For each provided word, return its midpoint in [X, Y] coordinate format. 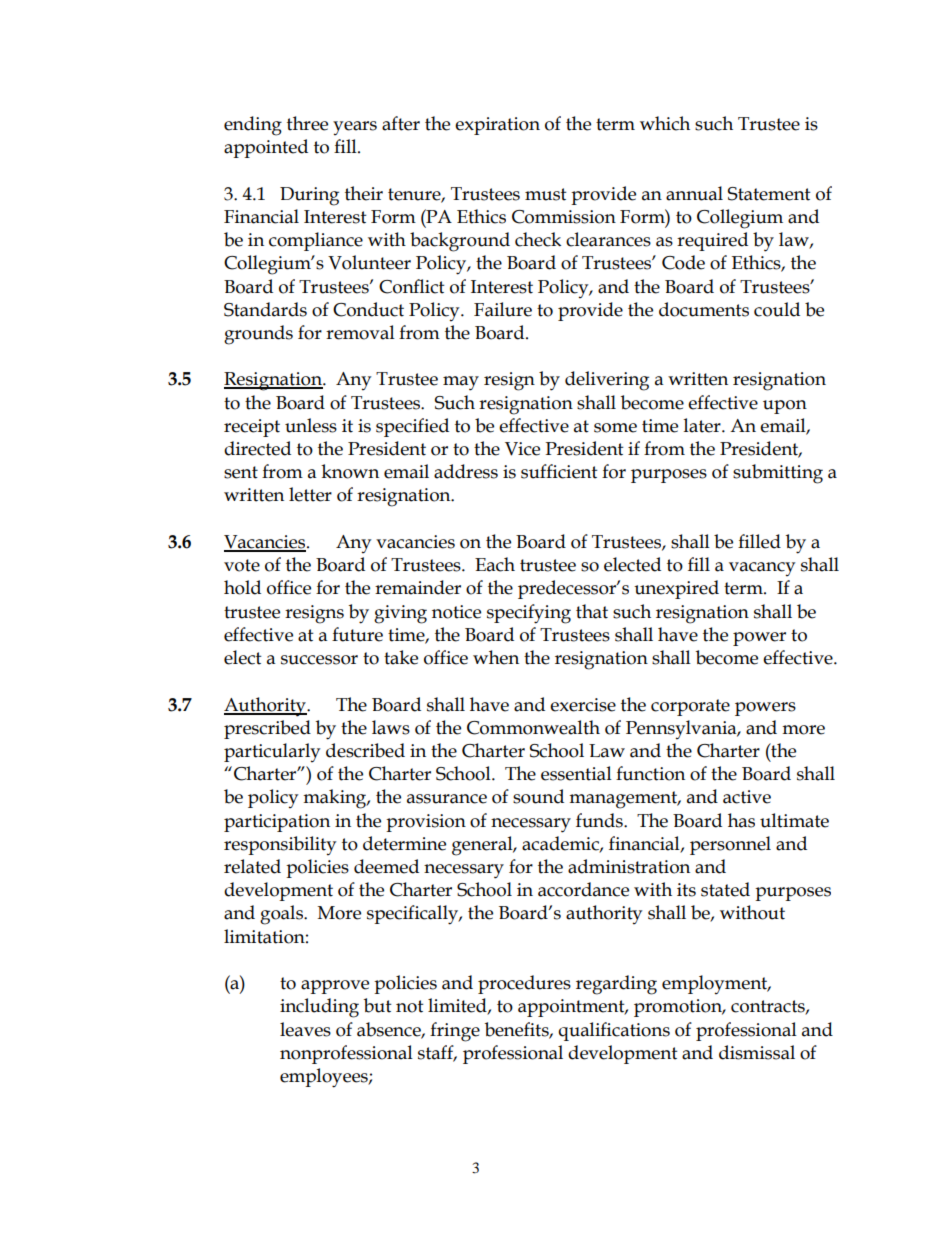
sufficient [559, 471]
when [496, 657]
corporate [690, 707]
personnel [730, 845]
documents [704, 309]
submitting [778, 474]
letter [310, 494]
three [307, 123]
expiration [497, 126]
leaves [305, 1029]
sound [538, 796]
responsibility [280, 845]
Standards [265, 309]
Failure [503, 309]
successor [319, 660]
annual [694, 193]
